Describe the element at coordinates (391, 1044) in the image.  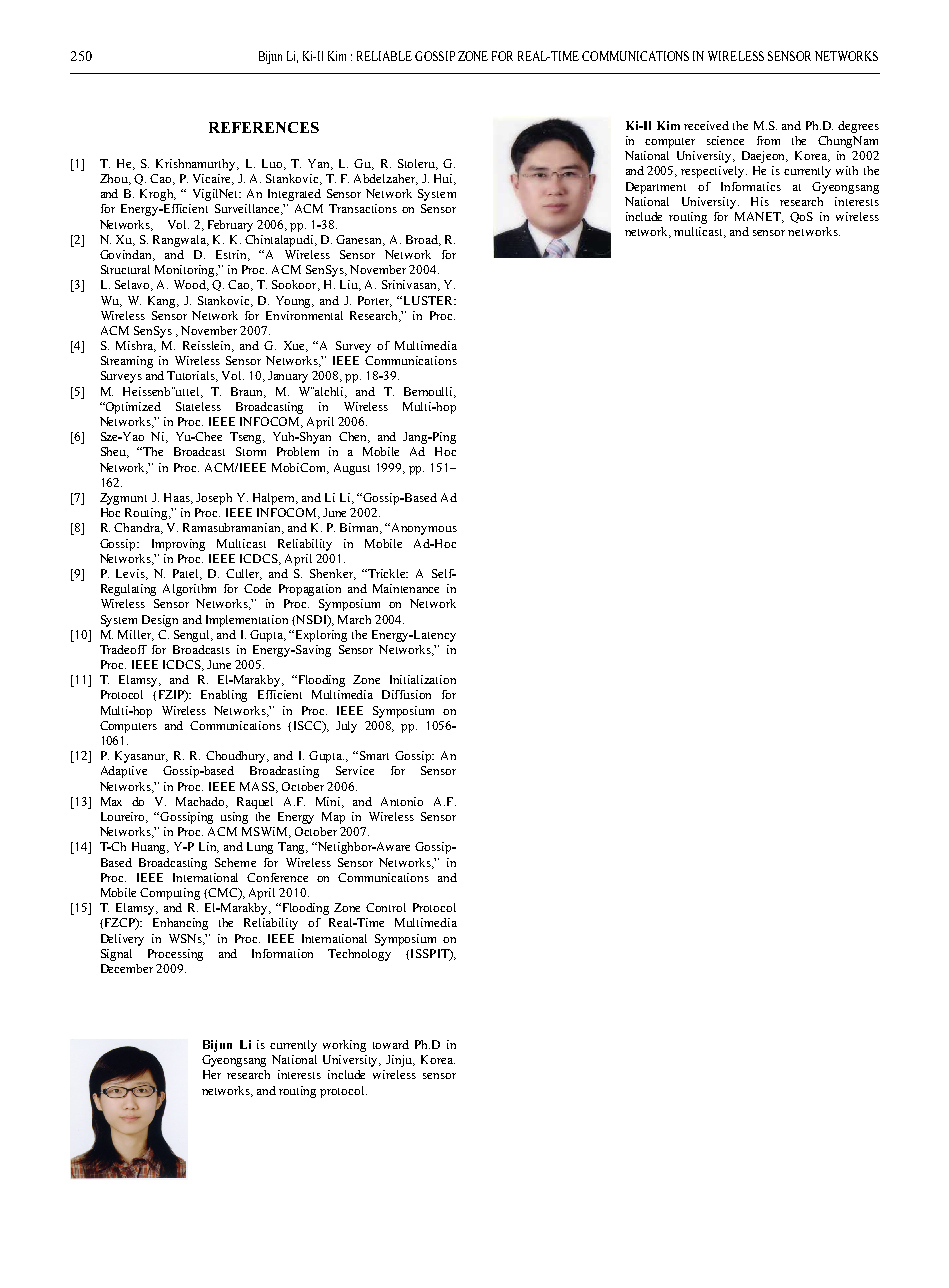
I see `toward` at that location.
